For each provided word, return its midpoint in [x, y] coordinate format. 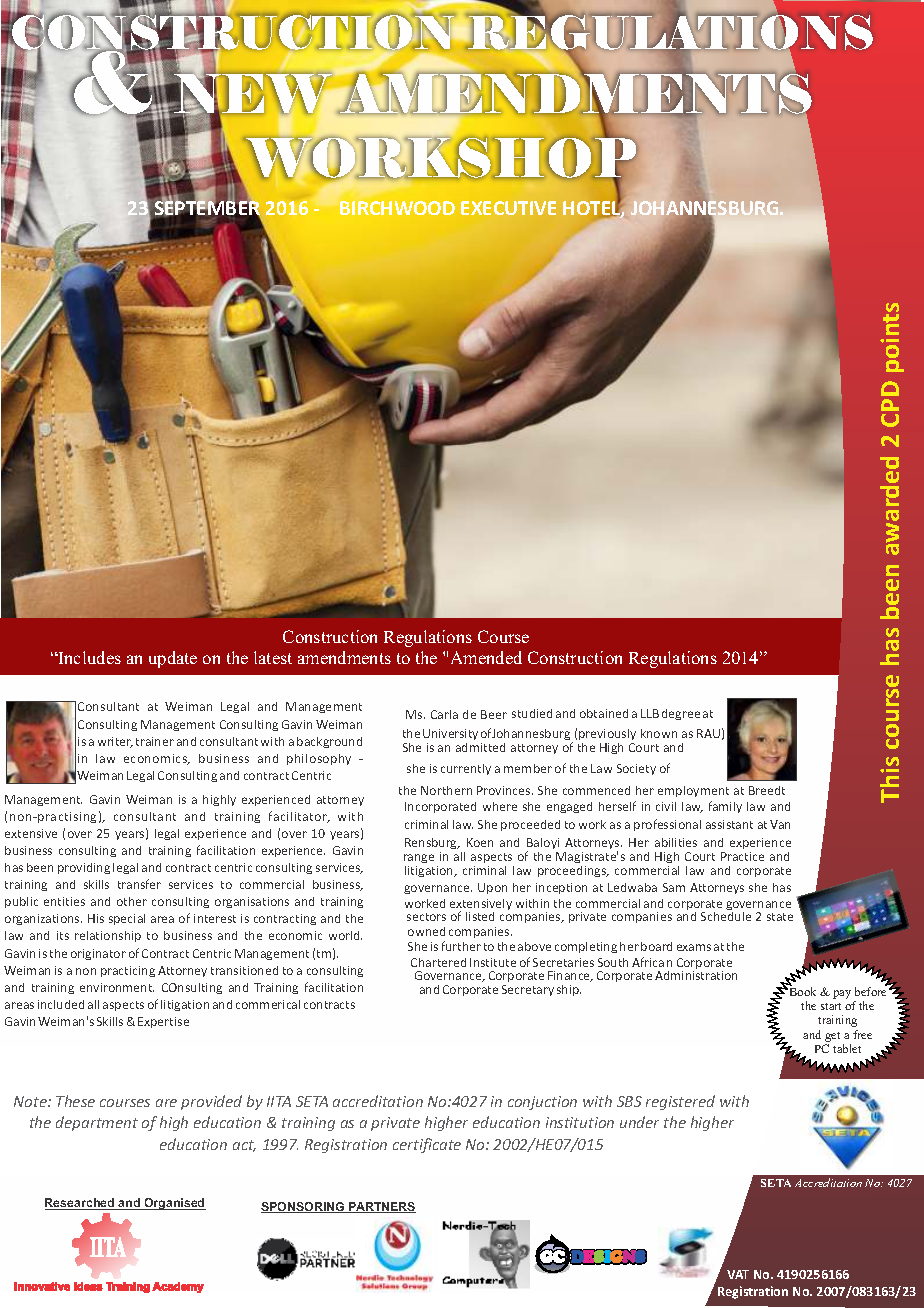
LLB [650, 713]
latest [273, 657]
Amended [486, 657]
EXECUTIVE [508, 208]
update [173, 659]
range [419, 860]
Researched [81, 1204]
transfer [139, 884]
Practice [742, 856]
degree [681, 714]
